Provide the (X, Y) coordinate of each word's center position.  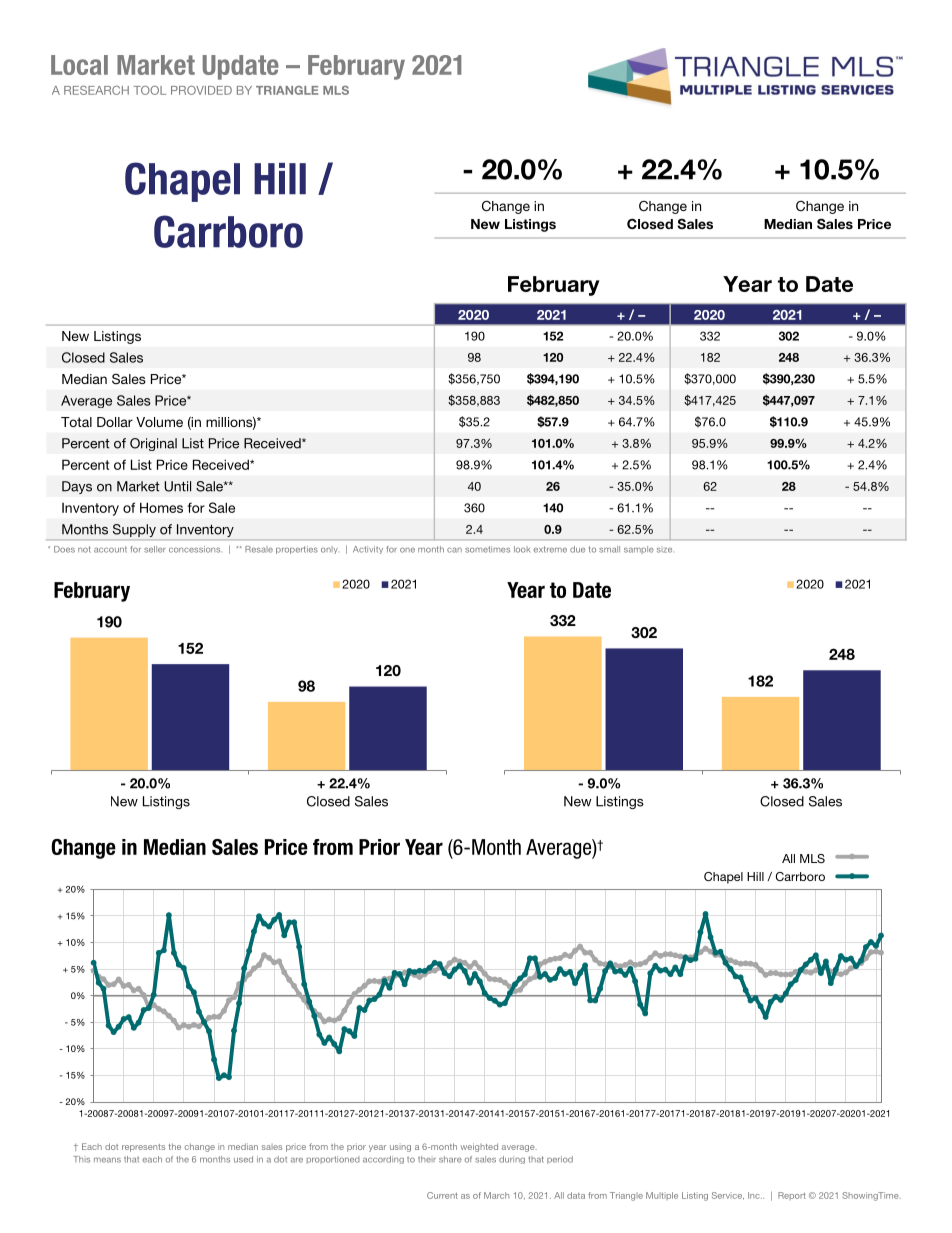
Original (153, 444)
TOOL (150, 90)
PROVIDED (201, 90)
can (454, 550)
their (427, 1159)
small (609, 549)
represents (143, 1148)
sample (639, 550)
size (664, 550)
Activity (368, 550)
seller (155, 549)
